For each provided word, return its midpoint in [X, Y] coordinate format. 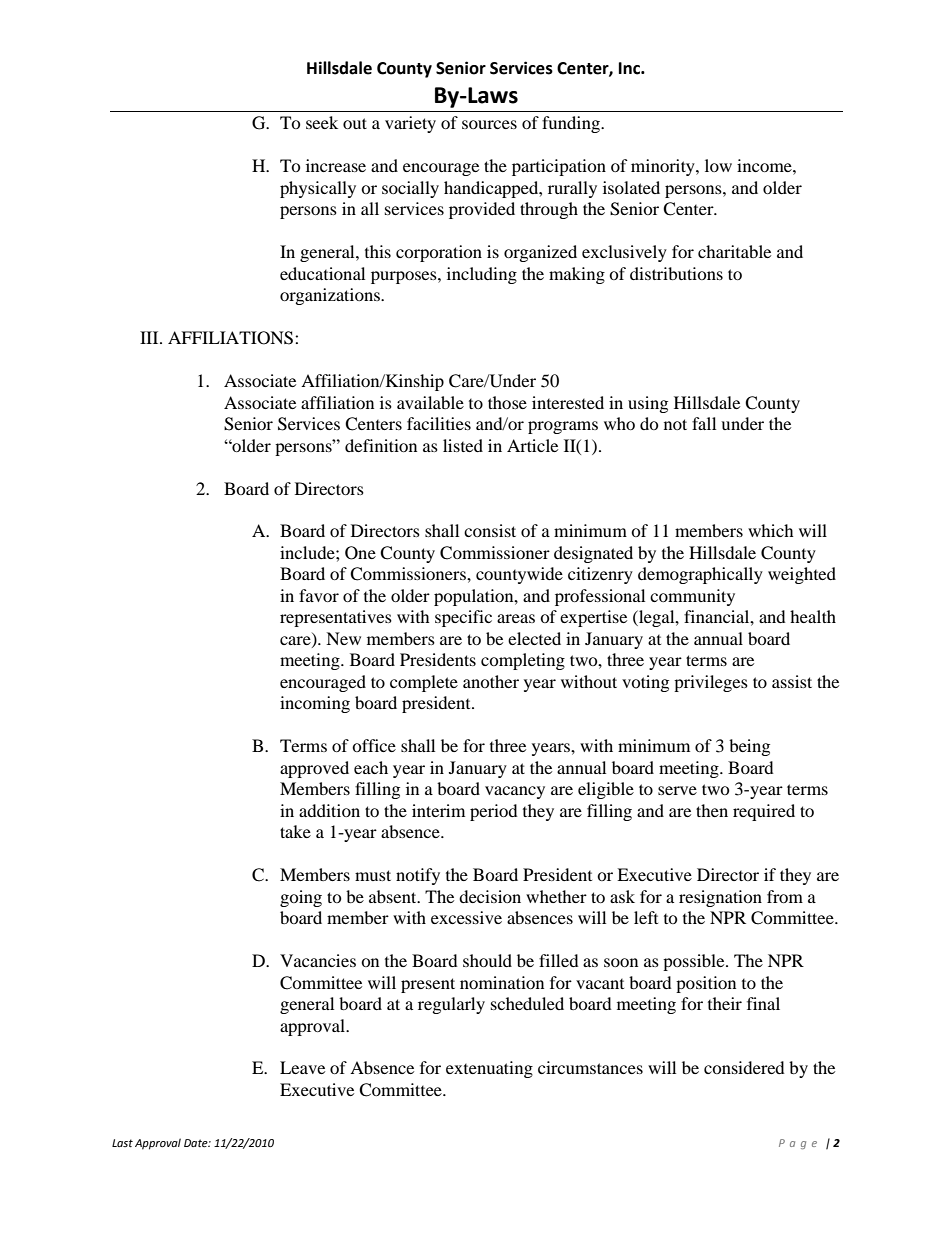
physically [318, 189]
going [301, 898]
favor [319, 595]
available [430, 402]
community [692, 597]
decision [490, 896]
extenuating [489, 1069]
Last [122, 1143]
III [150, 337]
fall [704, 423]
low [718, 165]
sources [489, 124]
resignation [720, 898]
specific [463, 618]
